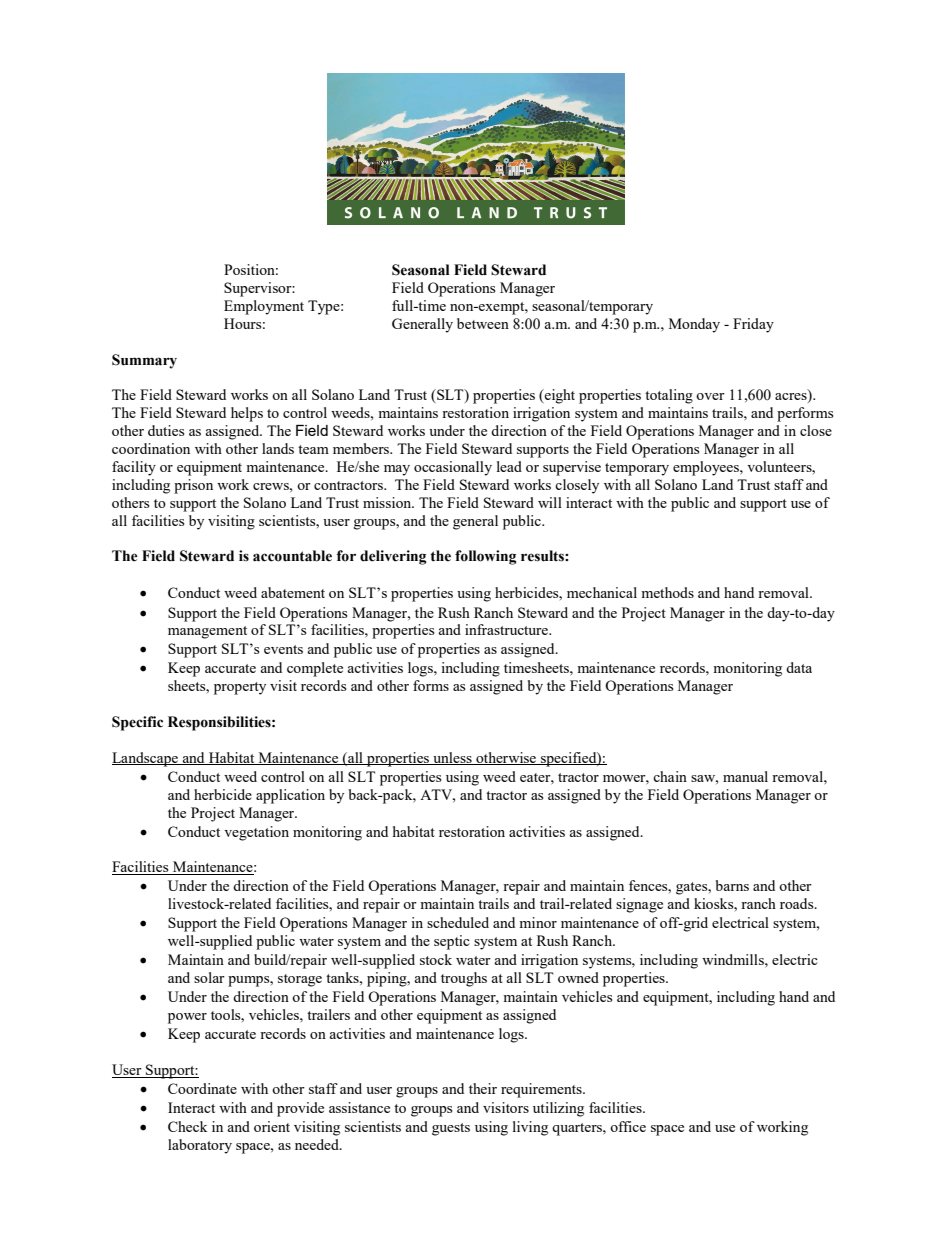 The width and height of the image is (952, 1233). What do you see at coordinates (264, 307) in the image?
I see `Employment` at bounding box center [264, 307].
